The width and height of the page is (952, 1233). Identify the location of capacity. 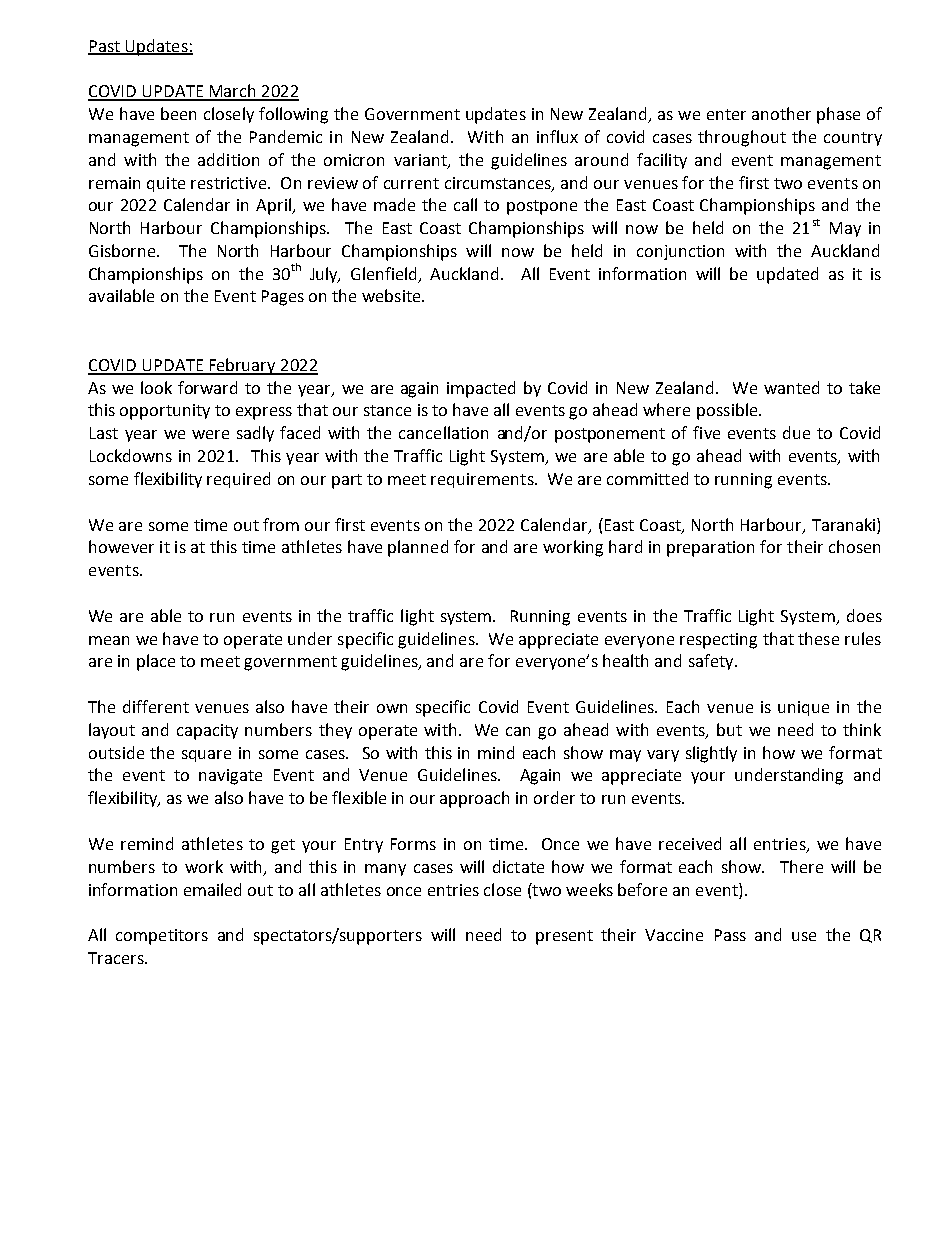
(207, 732).
